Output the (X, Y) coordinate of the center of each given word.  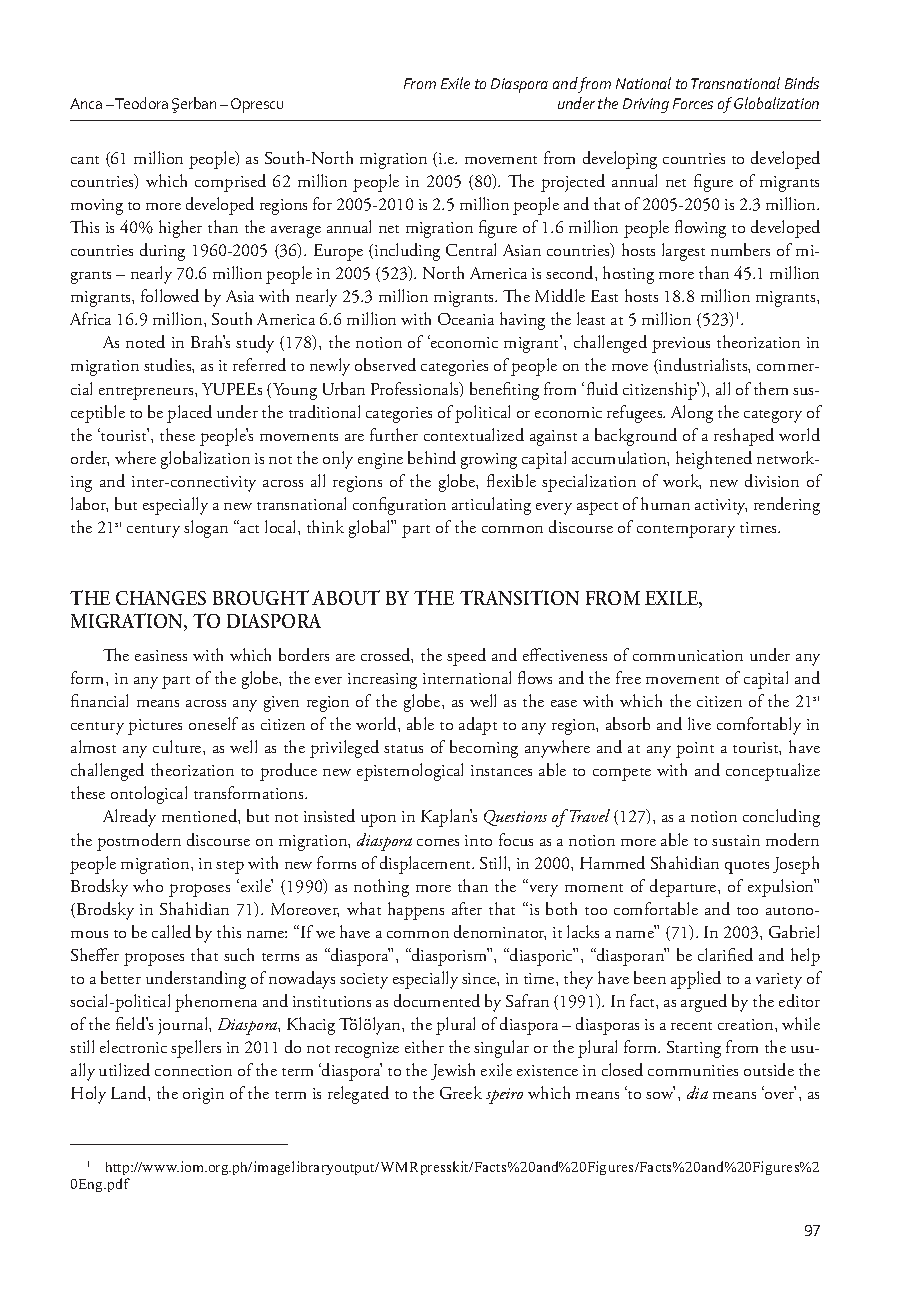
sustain (736, 840)
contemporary (686, 531)
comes (438, 842)
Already (129, 818)
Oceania (466, 319)
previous (681, 345)
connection (193, 1070)
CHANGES (161, 598)
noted (145, 341)
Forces (693, 103)
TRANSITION (519, 597)
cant (85, 160)
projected (573, 183)
